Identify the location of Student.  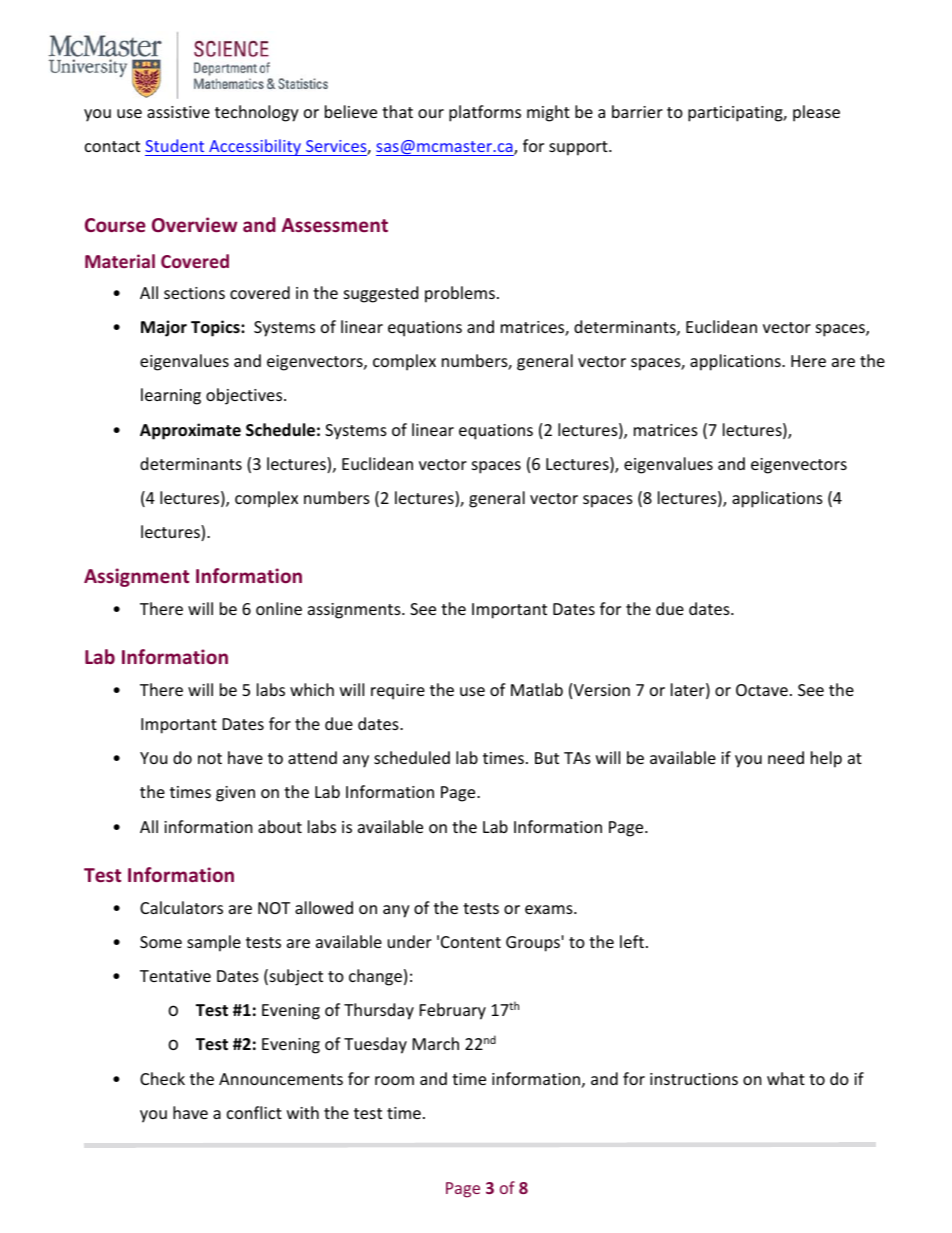
(174, 145).
